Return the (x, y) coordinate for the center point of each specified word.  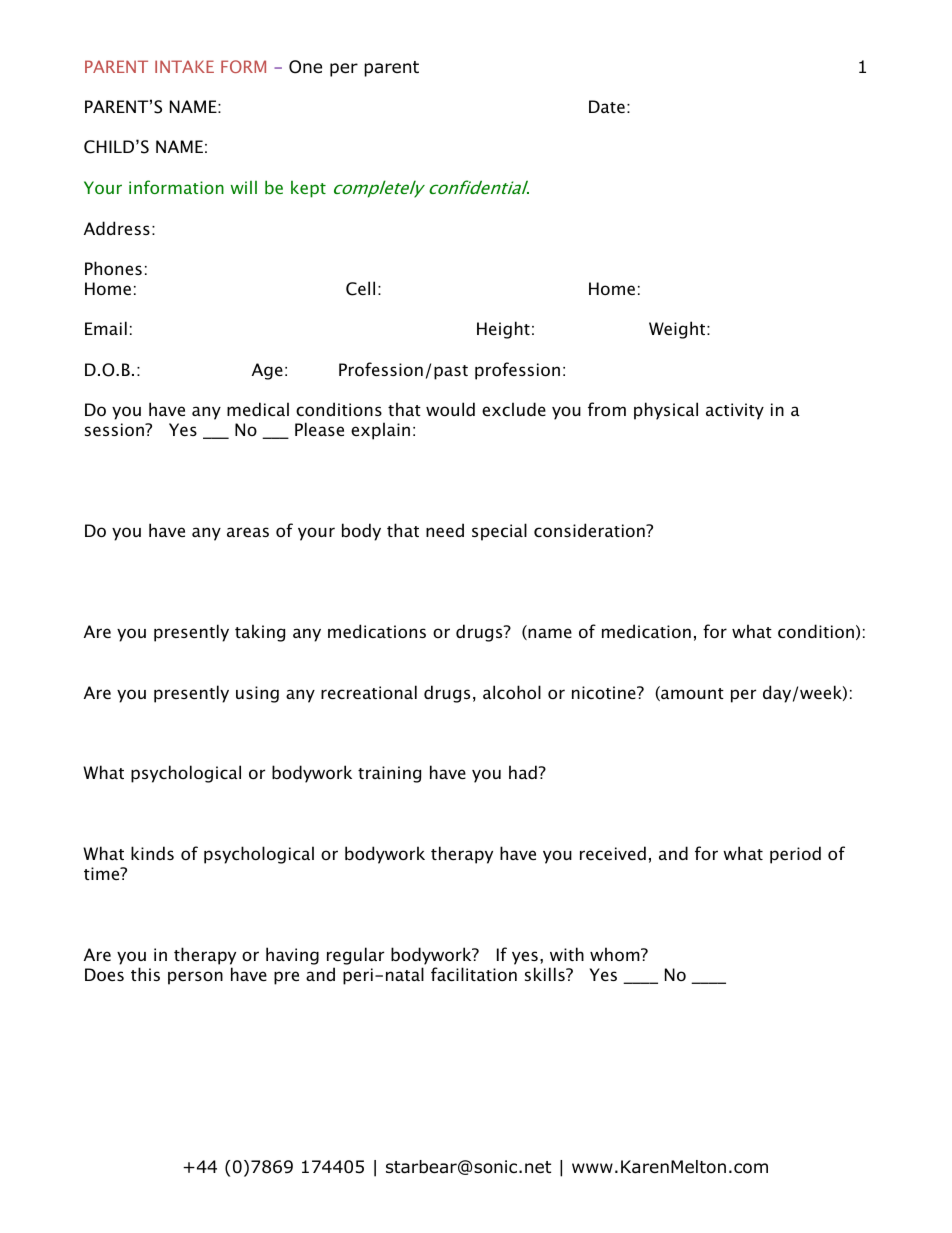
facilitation (474, 974)
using (257, 694)
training (389, 774)
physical (666, 411)
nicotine (605, 692)
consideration (590, 530)
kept (308, 189)
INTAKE (184, 66)
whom (616, 954)
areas (248, 532)
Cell (360, 288)
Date (607, 106)
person (195, 978)
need (445, 530)
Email (106, 328)
